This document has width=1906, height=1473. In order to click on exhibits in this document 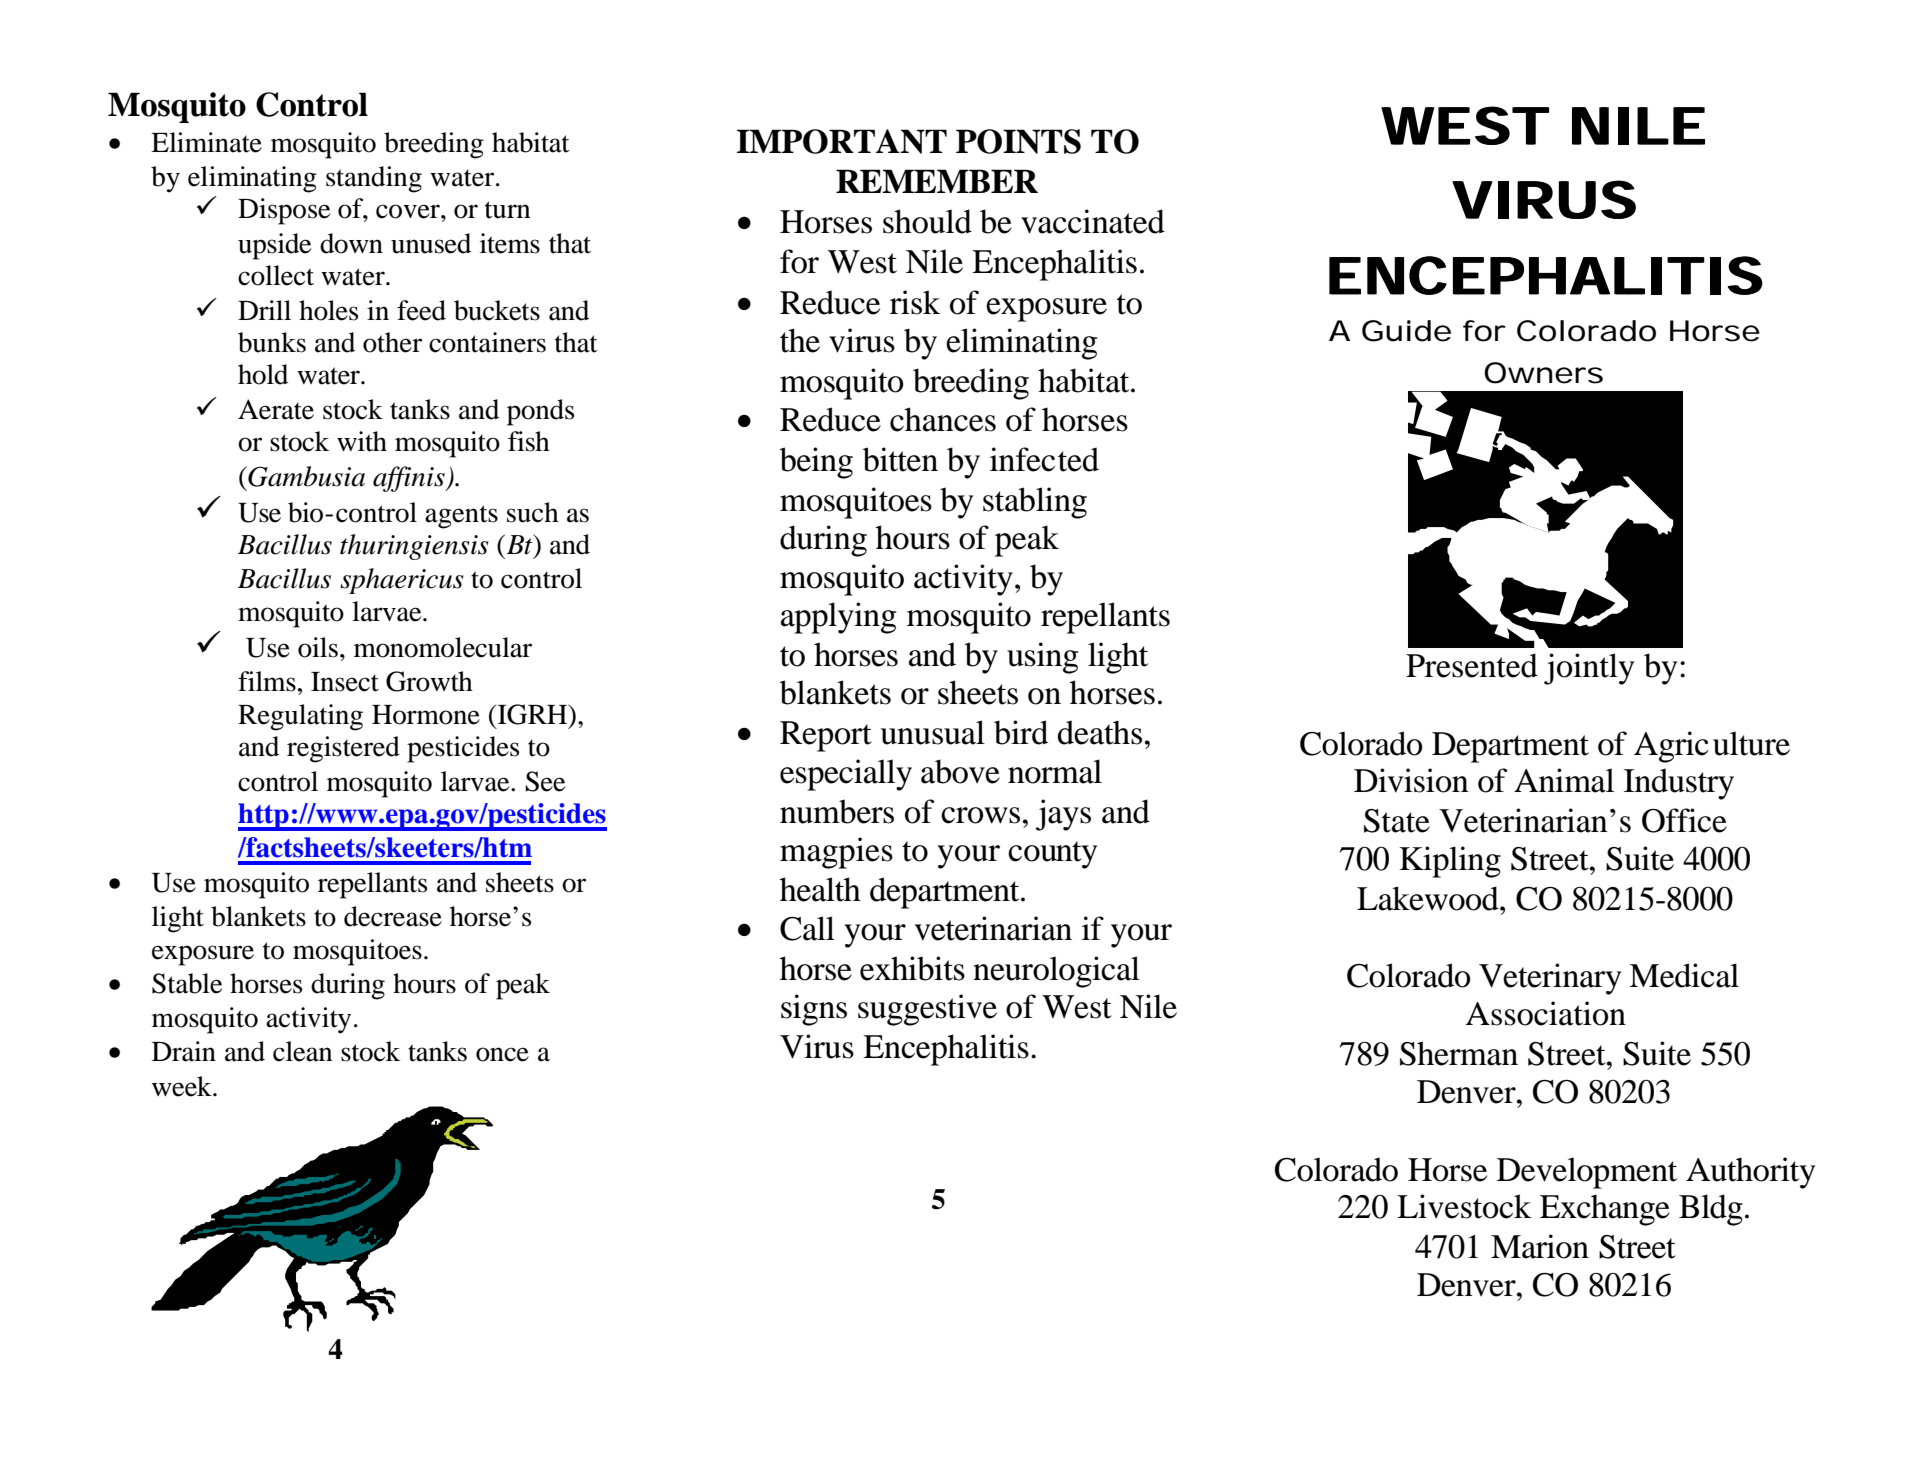, I will do `click(912, 968)`.
